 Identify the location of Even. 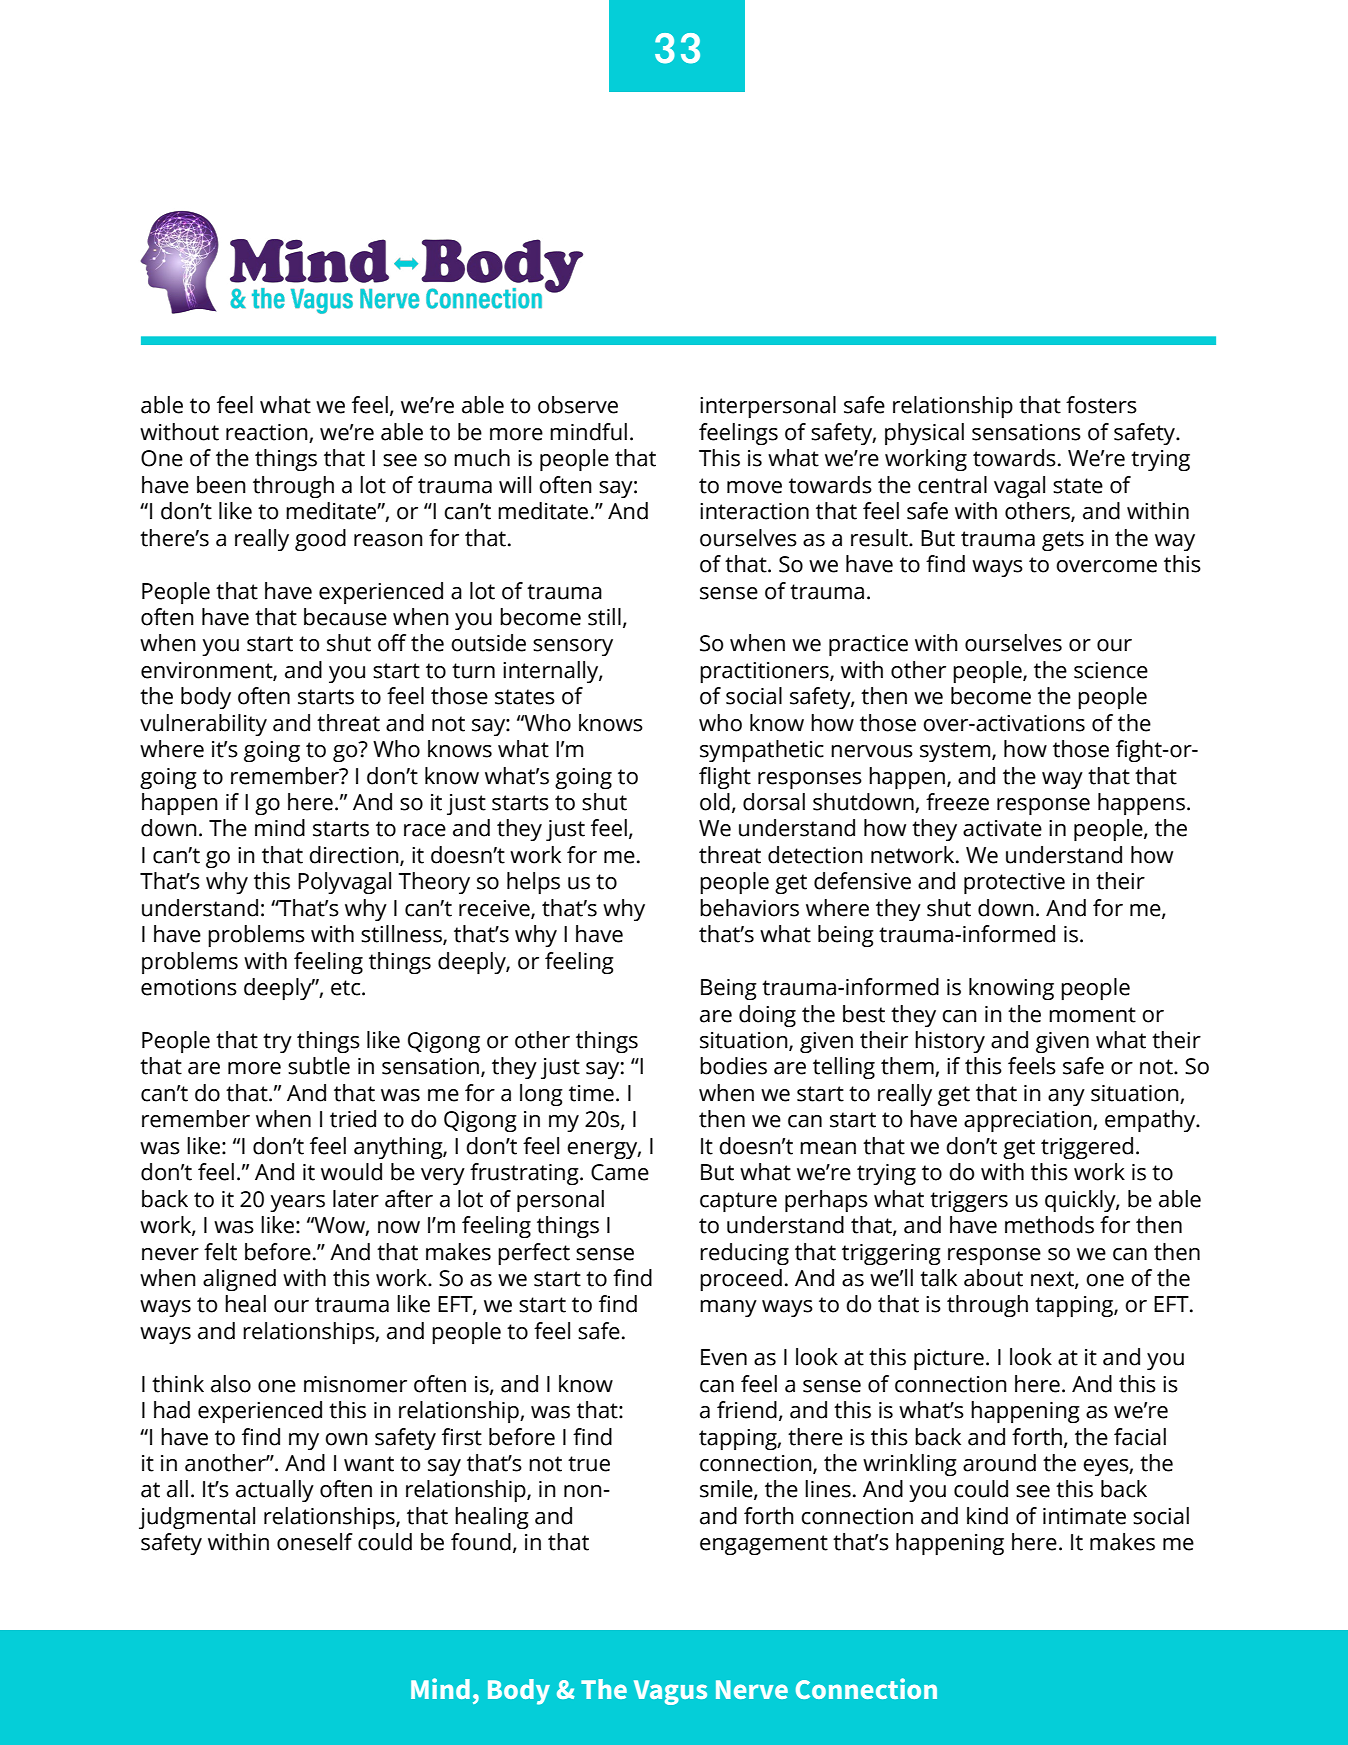
(724, 1357).
